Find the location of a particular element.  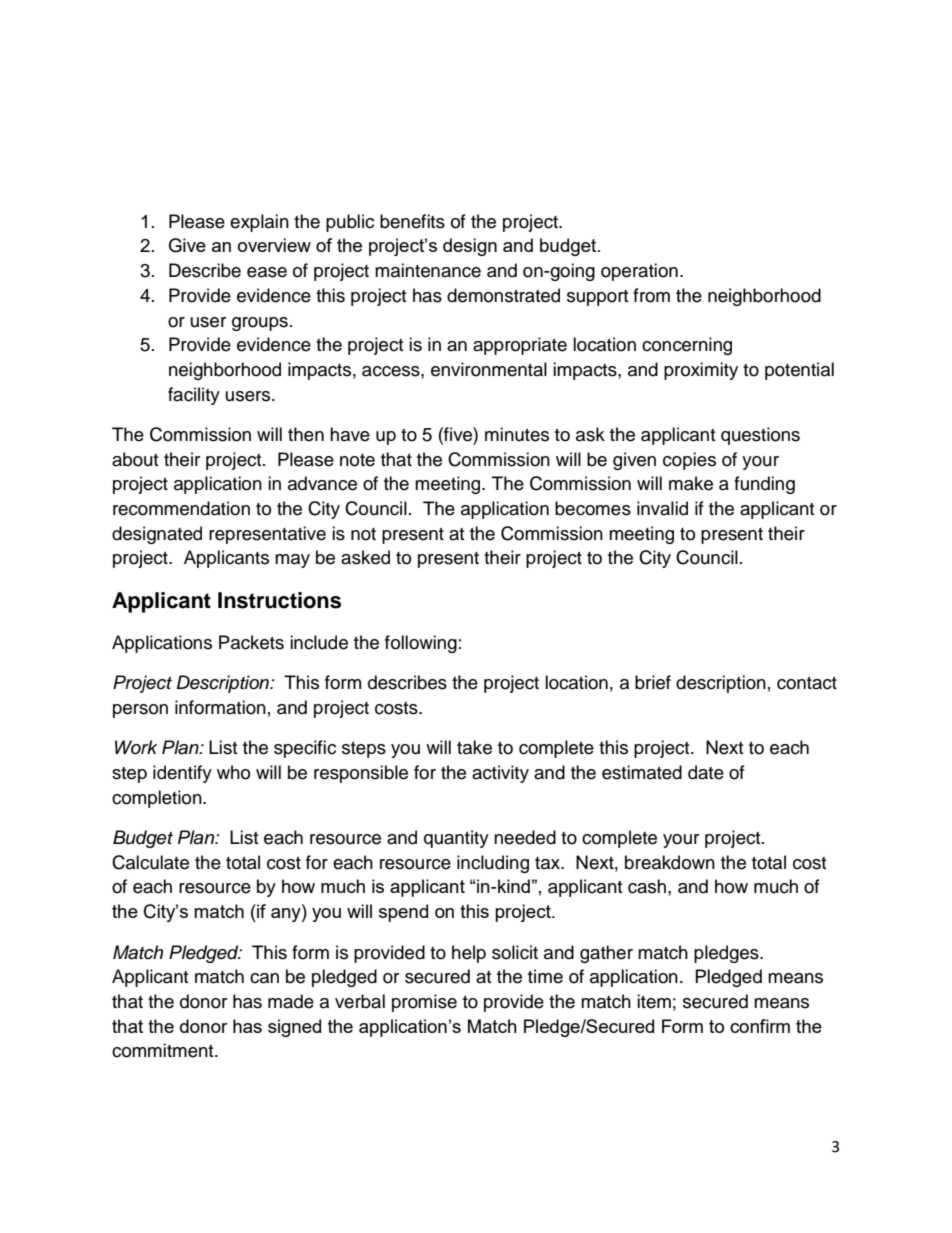

commitment is located at coordinates (164, 1050).
